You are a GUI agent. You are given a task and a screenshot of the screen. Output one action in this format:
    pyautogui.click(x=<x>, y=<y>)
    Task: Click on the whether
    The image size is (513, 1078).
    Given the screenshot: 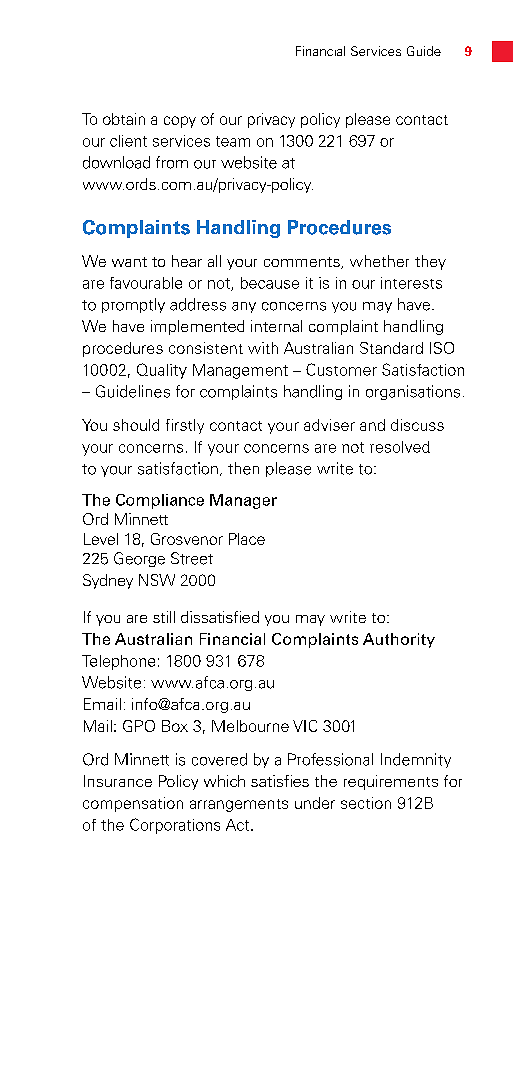 What is the action you would take?
    pyautogui.click(x=379, y=261)
